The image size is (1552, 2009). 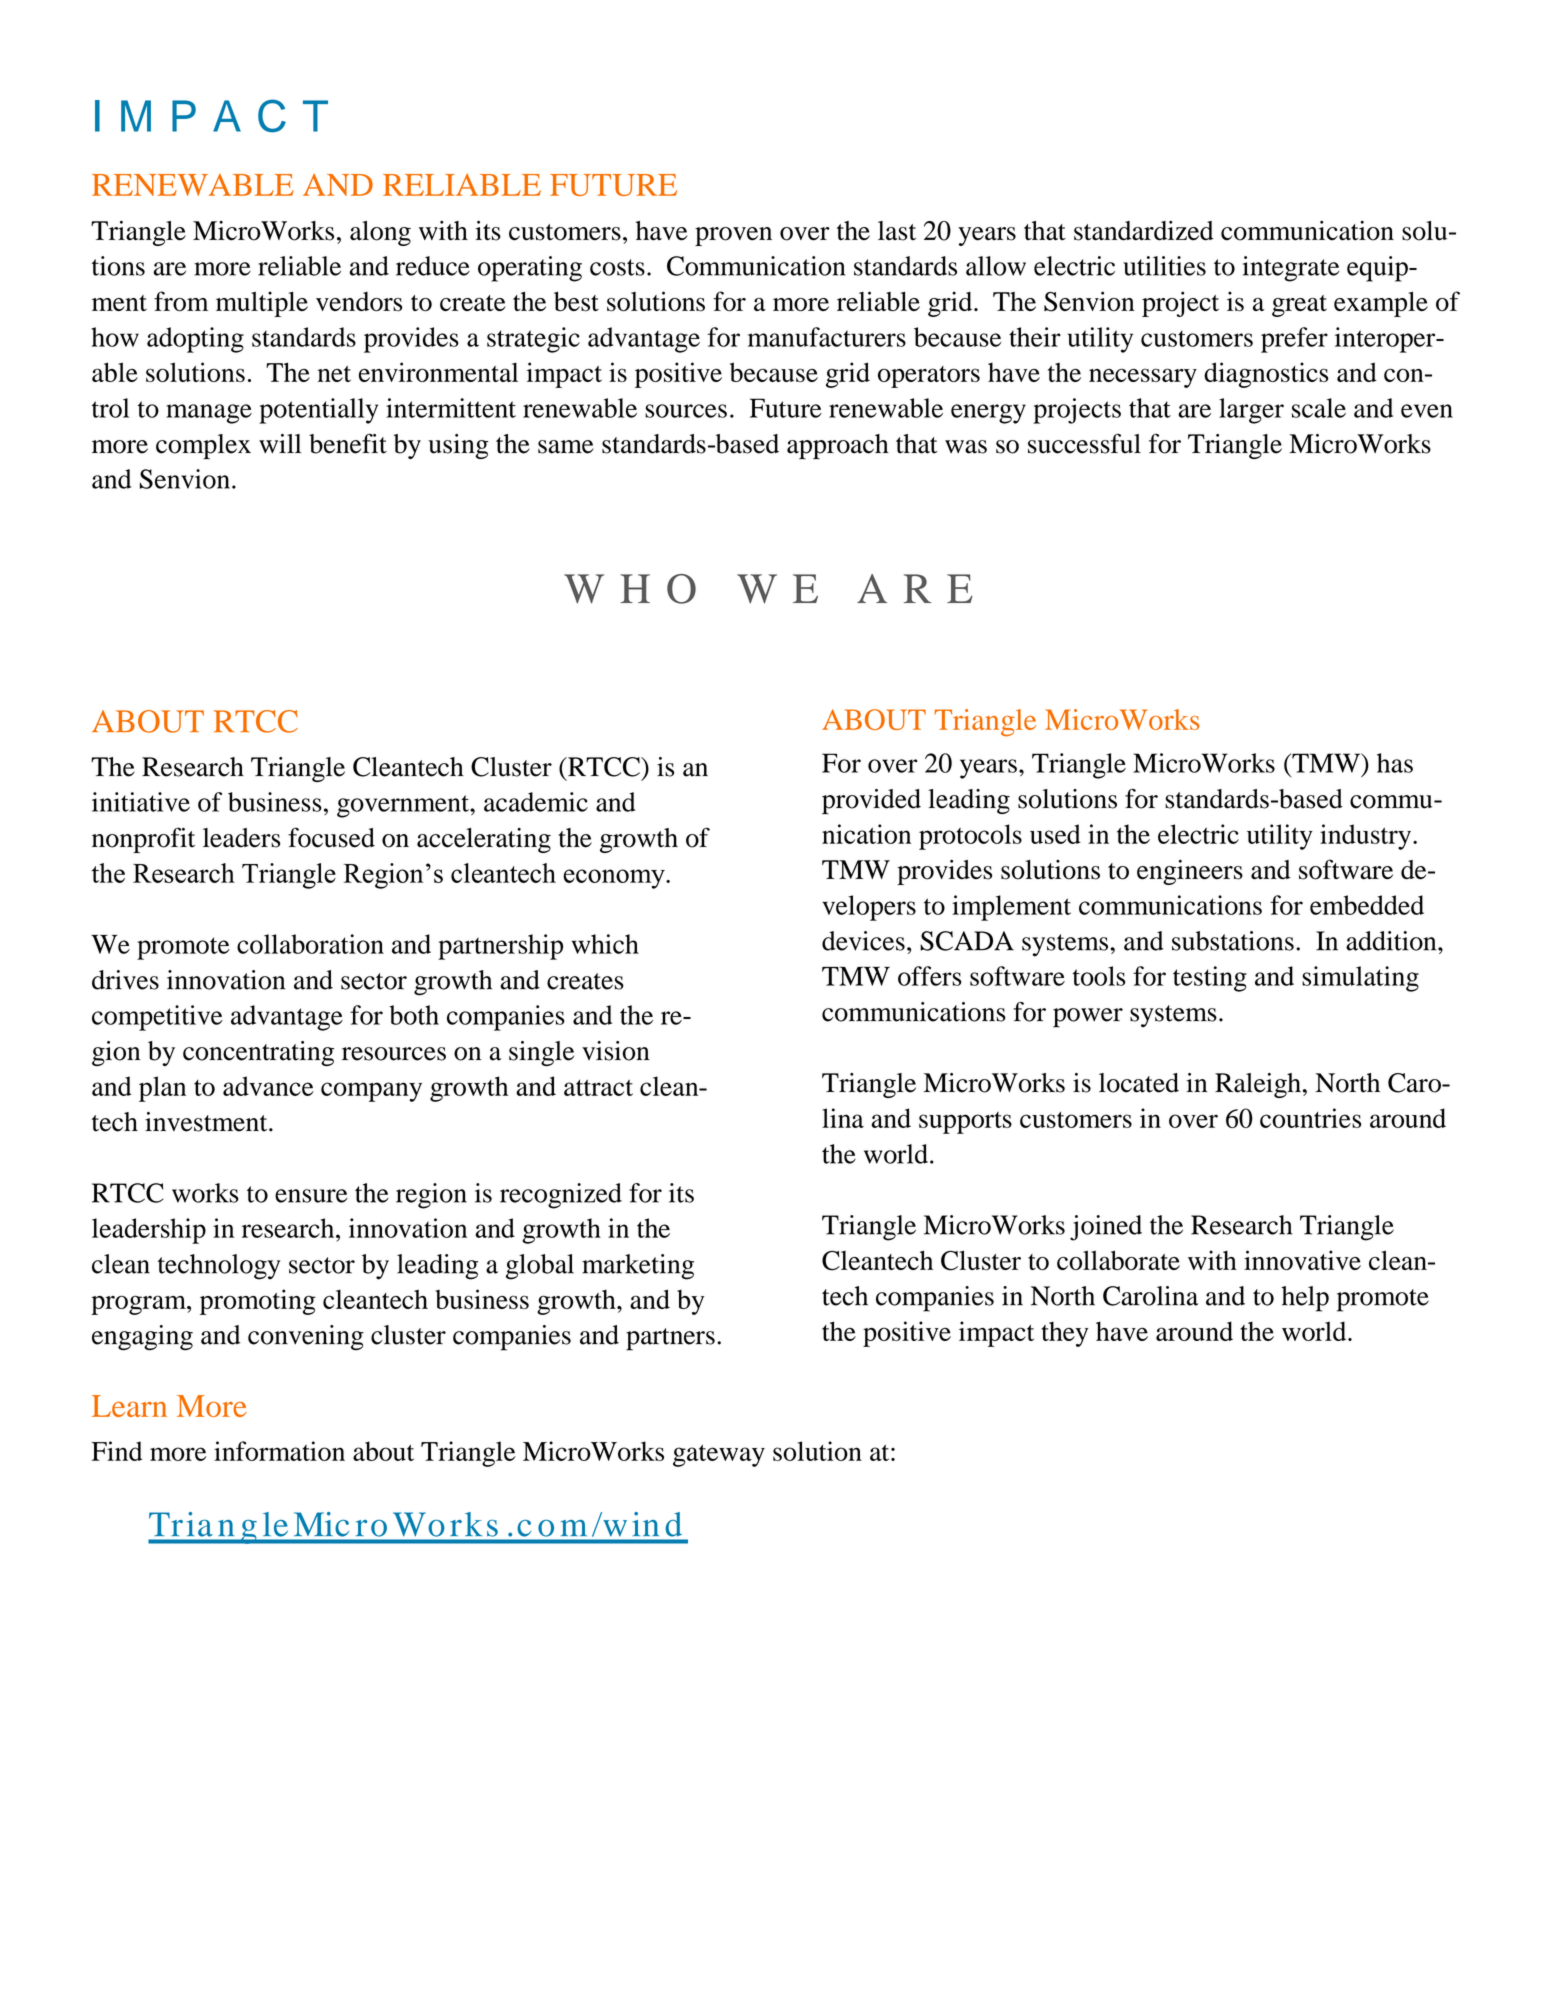 What do you see at coordinates (262, 304) in the screenshot?
I see `multiple` at bounding box center [262, 304].
